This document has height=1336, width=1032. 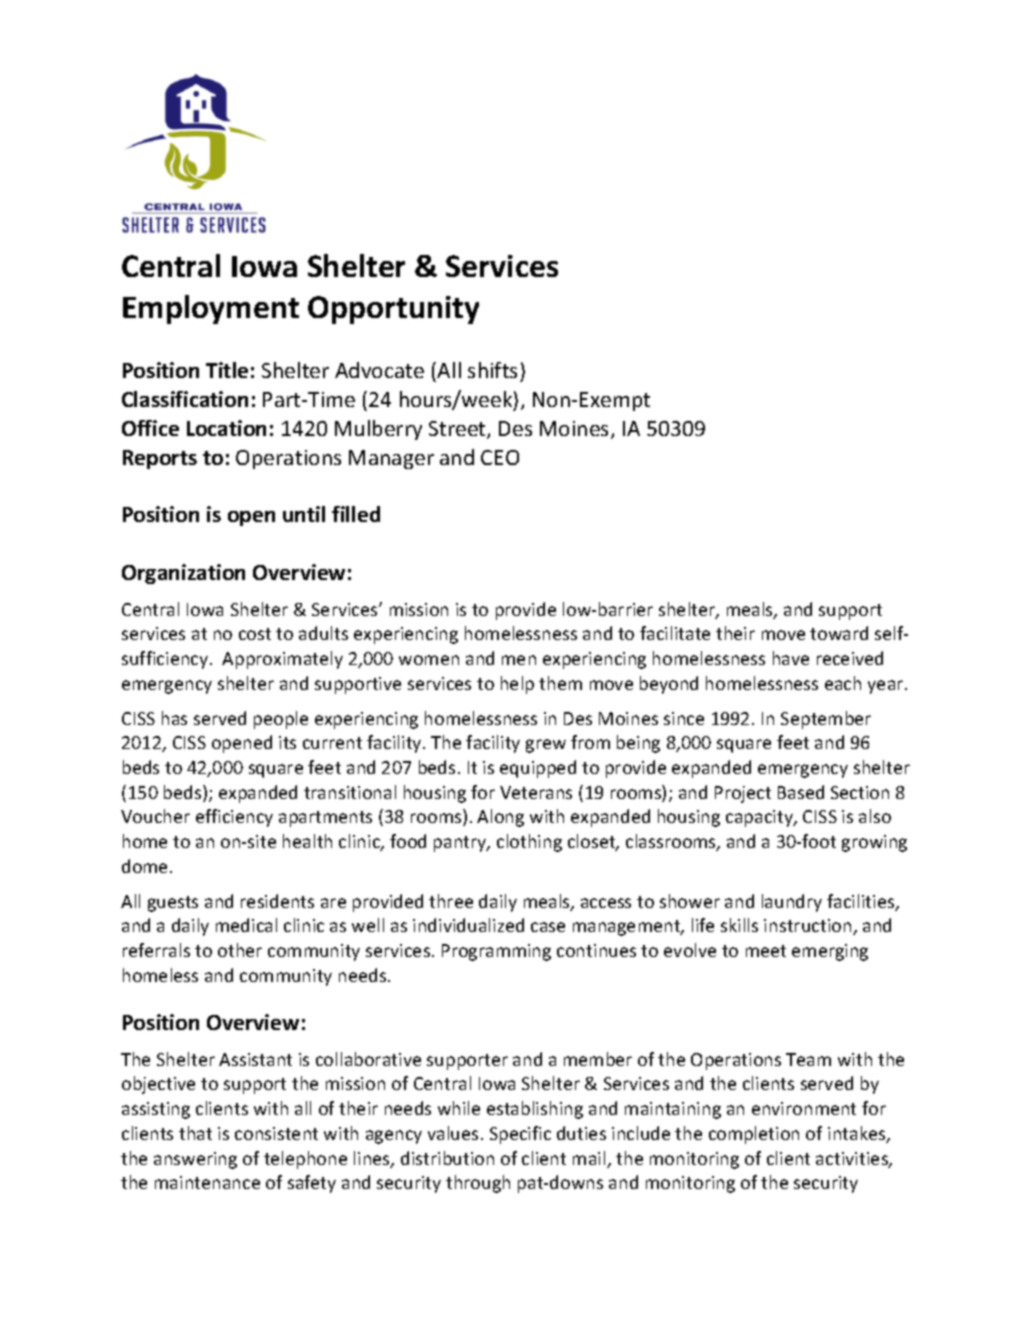 I want to click on Employment, so click(x=211, y=309).
